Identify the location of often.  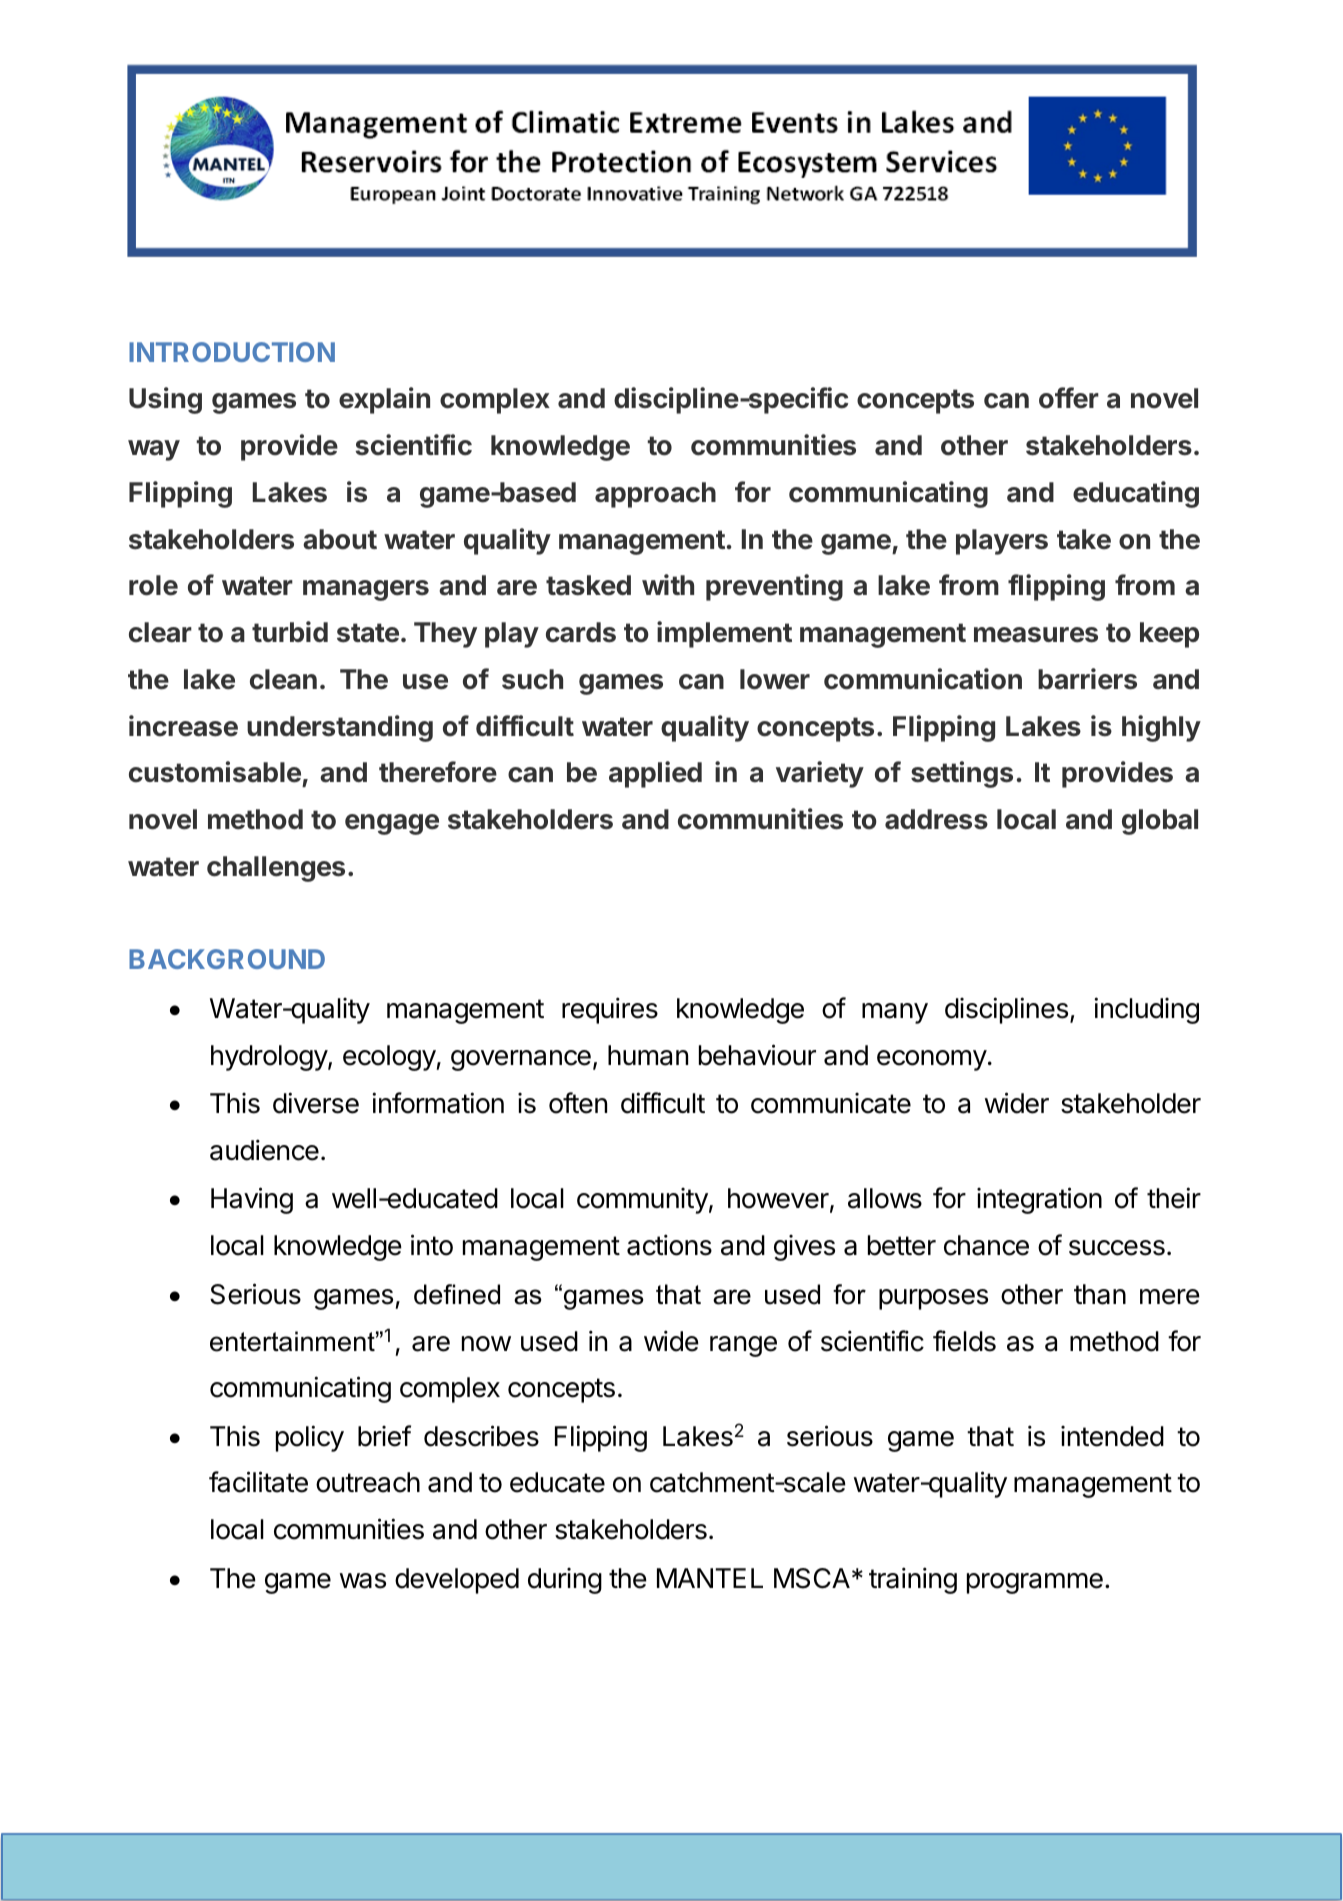
(578, 1103).
